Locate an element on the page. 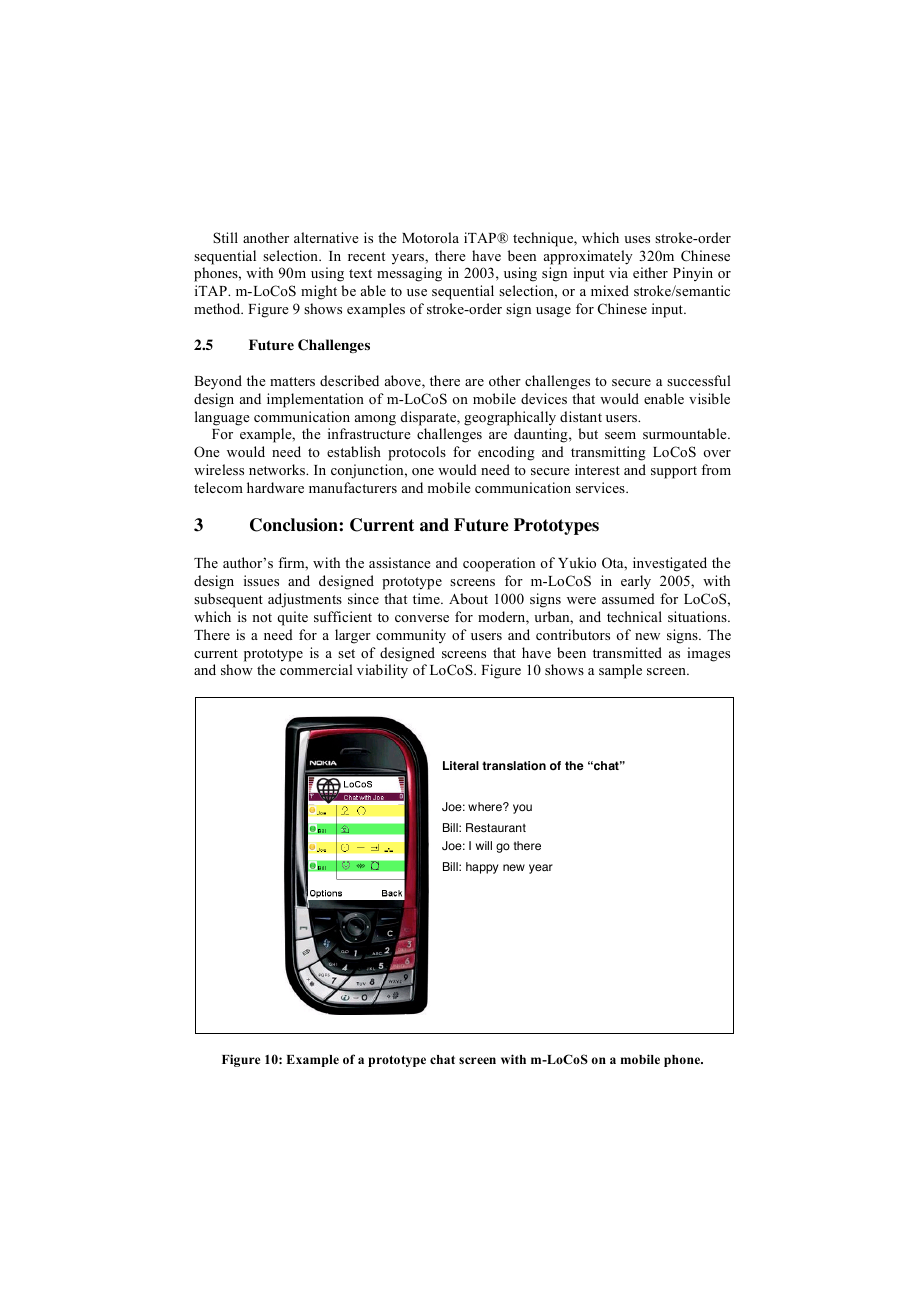  visible is located at coordinates (709, 398).
